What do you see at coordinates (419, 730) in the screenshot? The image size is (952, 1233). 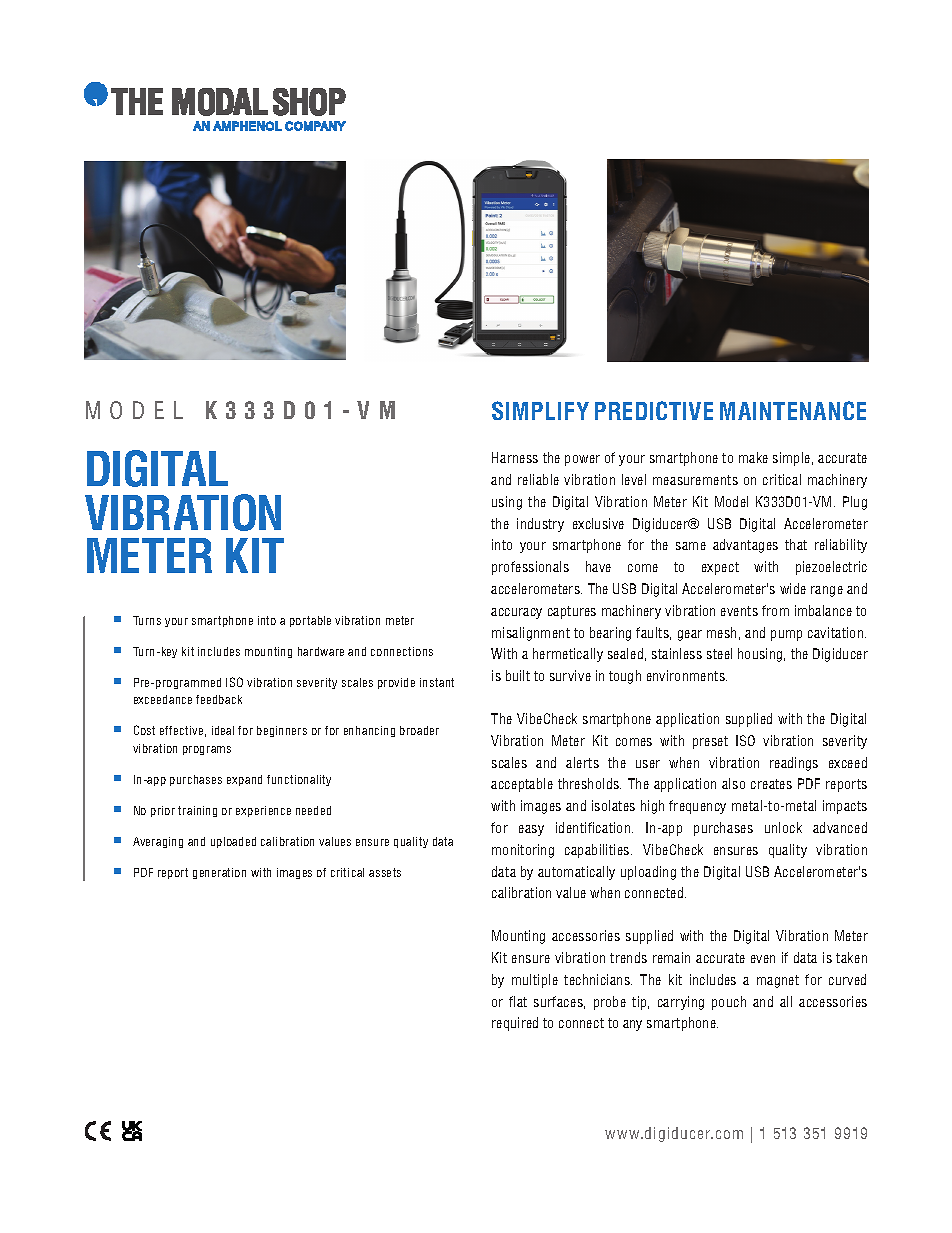 I see `broader` at bounding box center [419, 730].
